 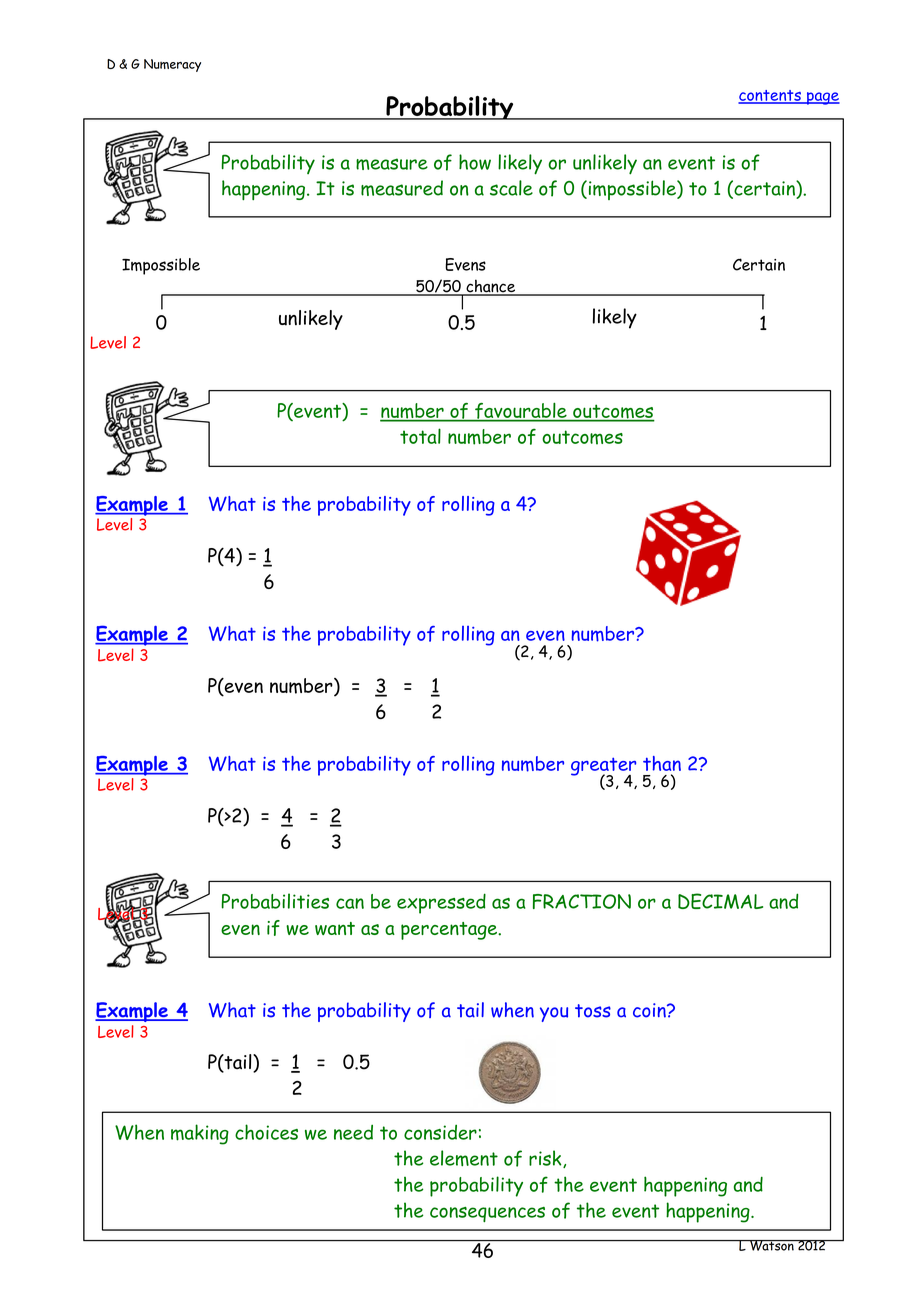 I want to click on Numeracy, so click(x=172, y=65).
